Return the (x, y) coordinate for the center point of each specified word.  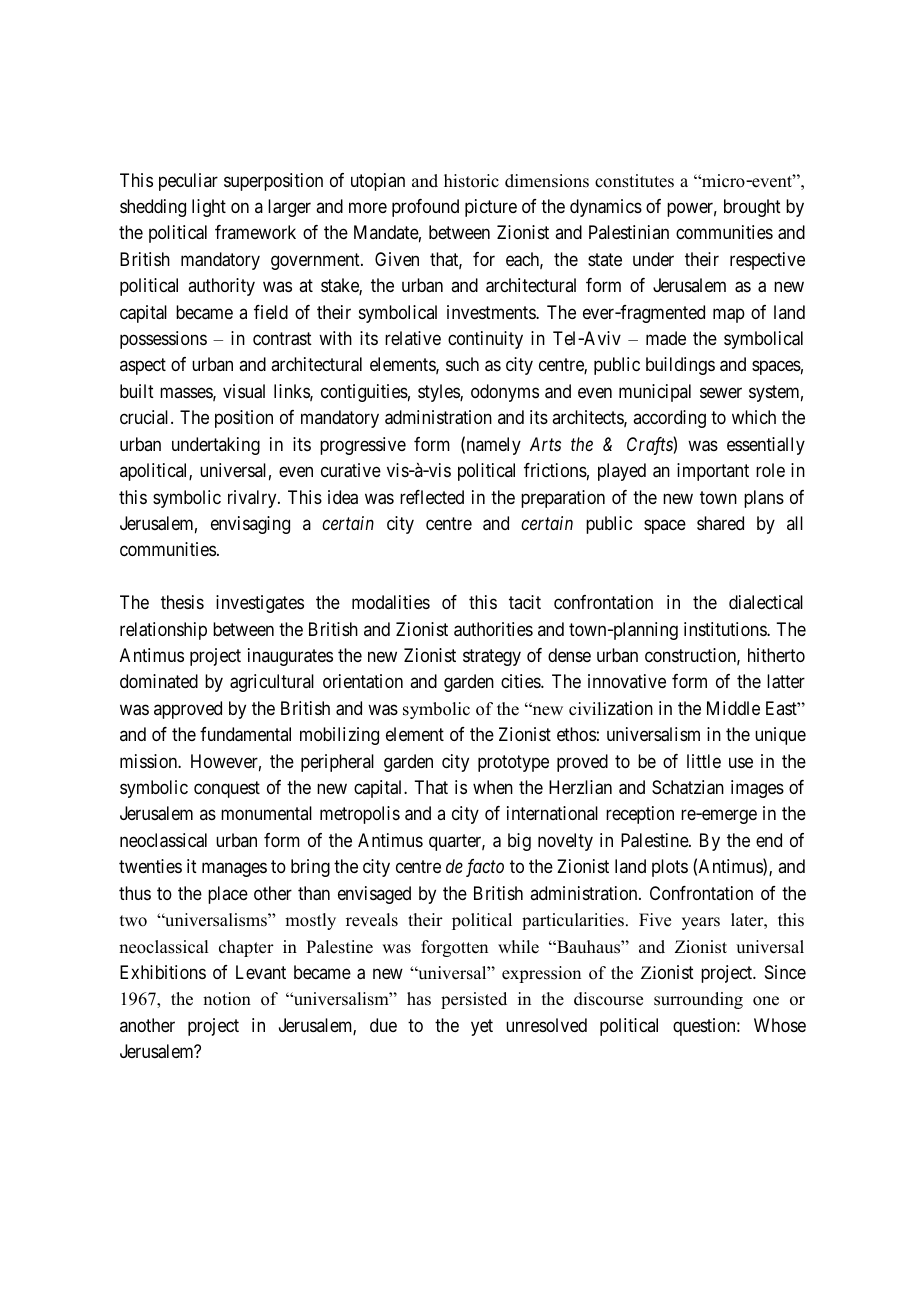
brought (752, 208)
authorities (493, 629)
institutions (726, 629)
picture (491, 208)
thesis (182, 602)
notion (227, 999)
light (209, 208)
